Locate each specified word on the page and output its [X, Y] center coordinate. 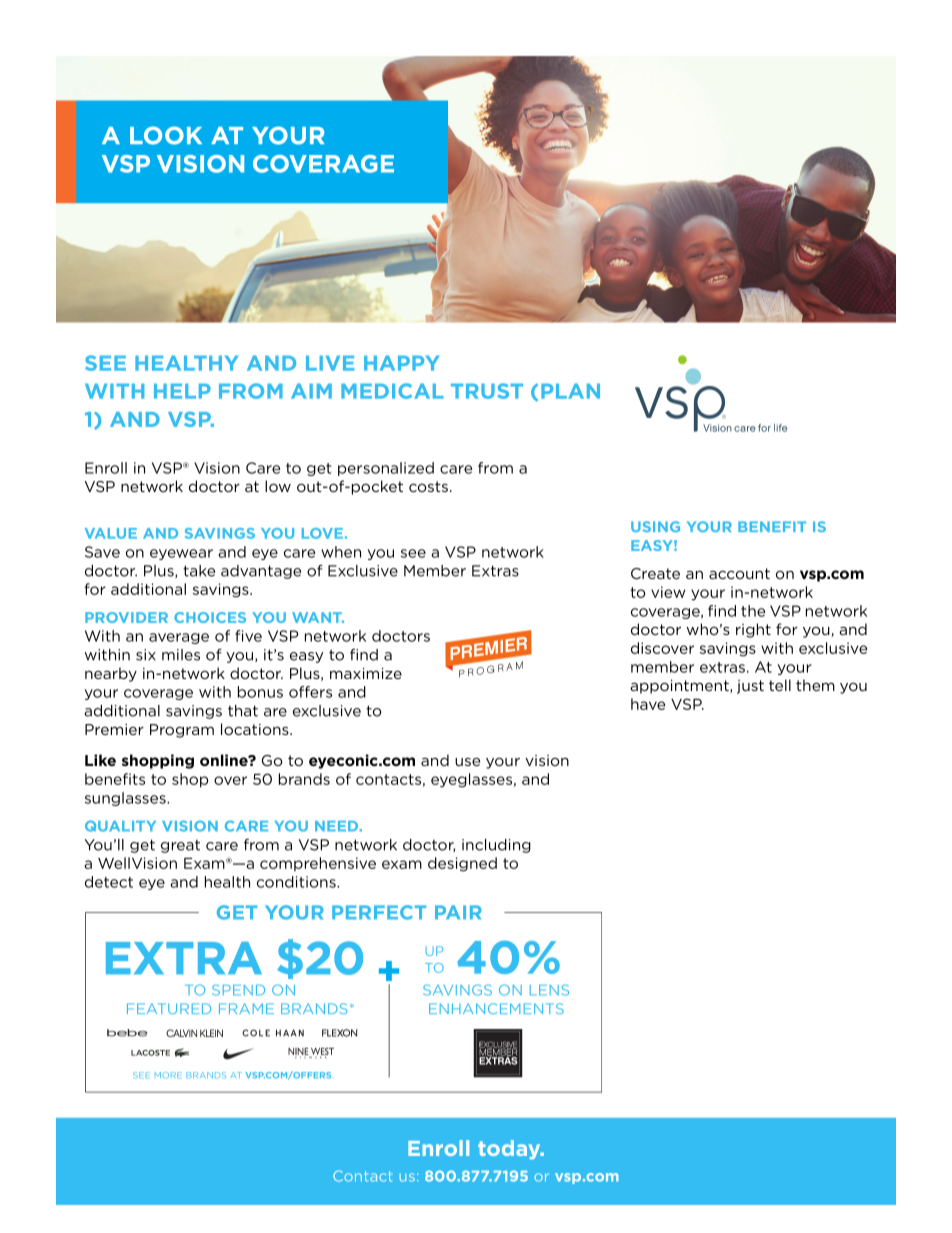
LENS [549, 990]
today [510, 1150]
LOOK [166, 135]
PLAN [570, 391]
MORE [168, 1075]
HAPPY [401, 363]
